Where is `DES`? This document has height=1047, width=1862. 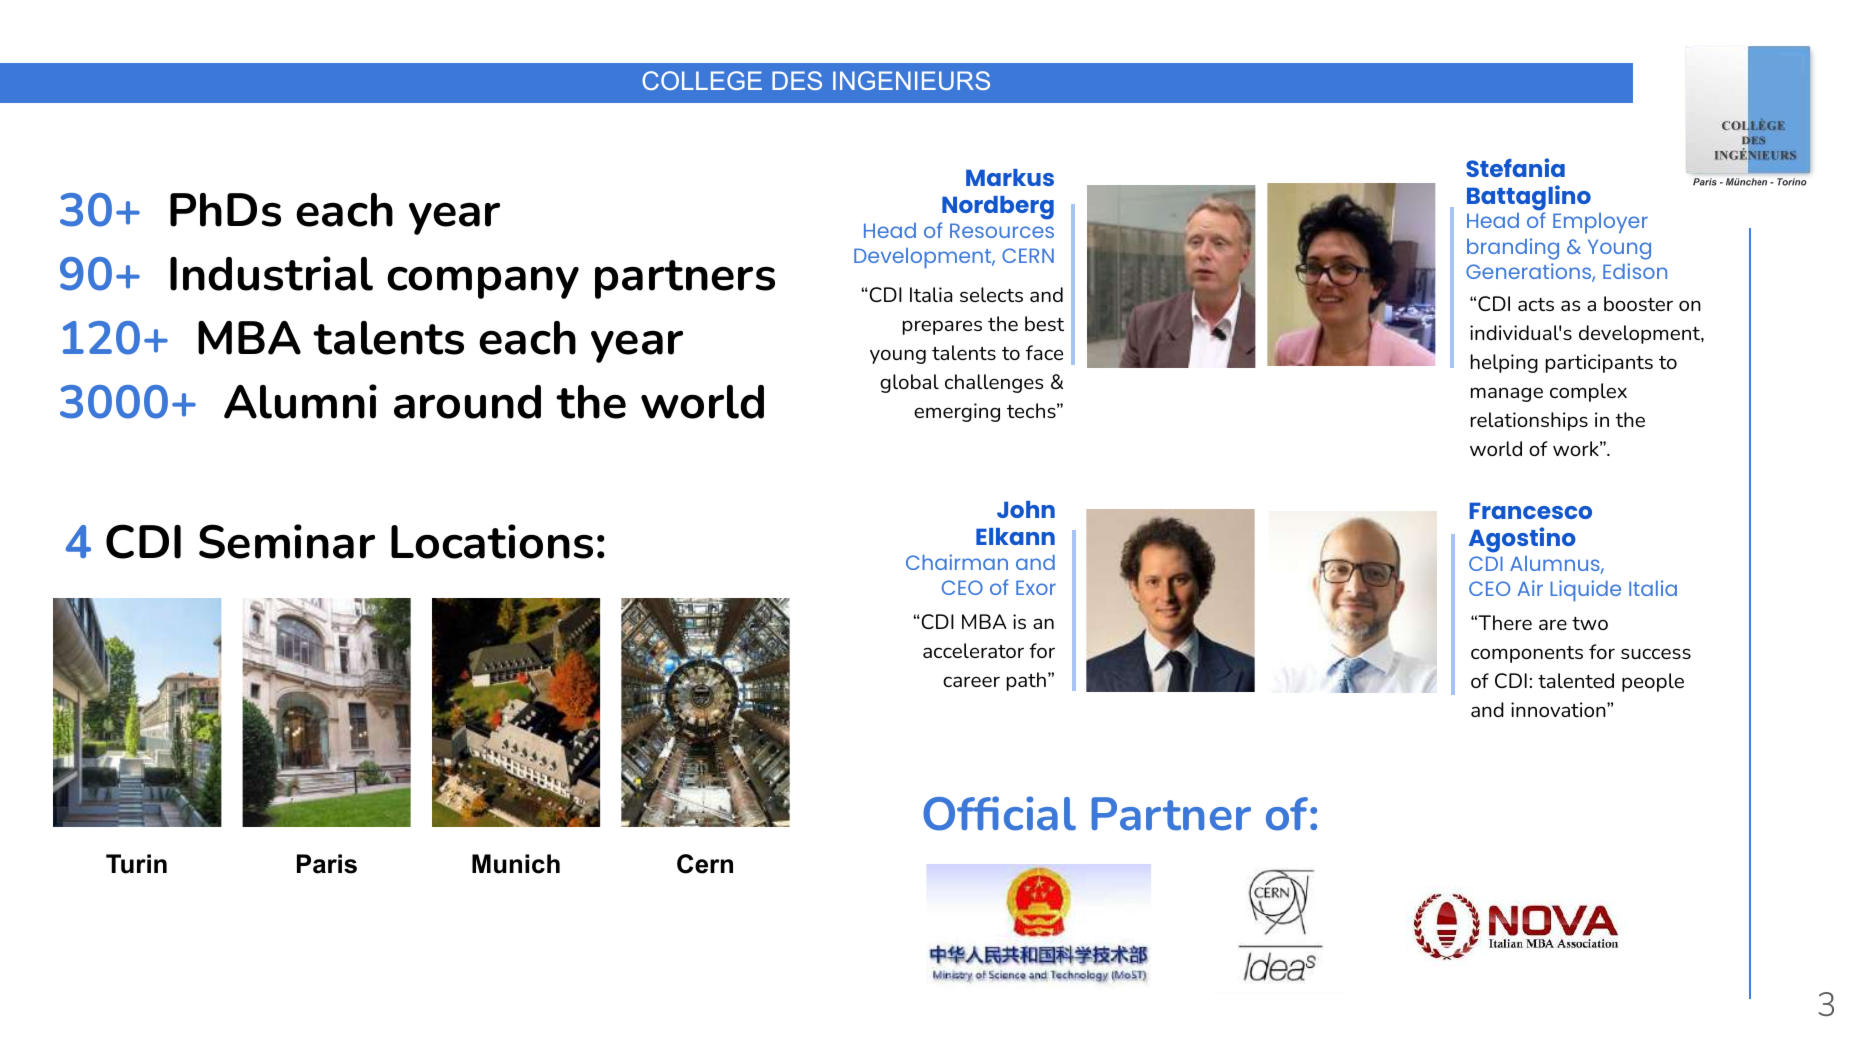 DES is located at coordinates (797, 80).
